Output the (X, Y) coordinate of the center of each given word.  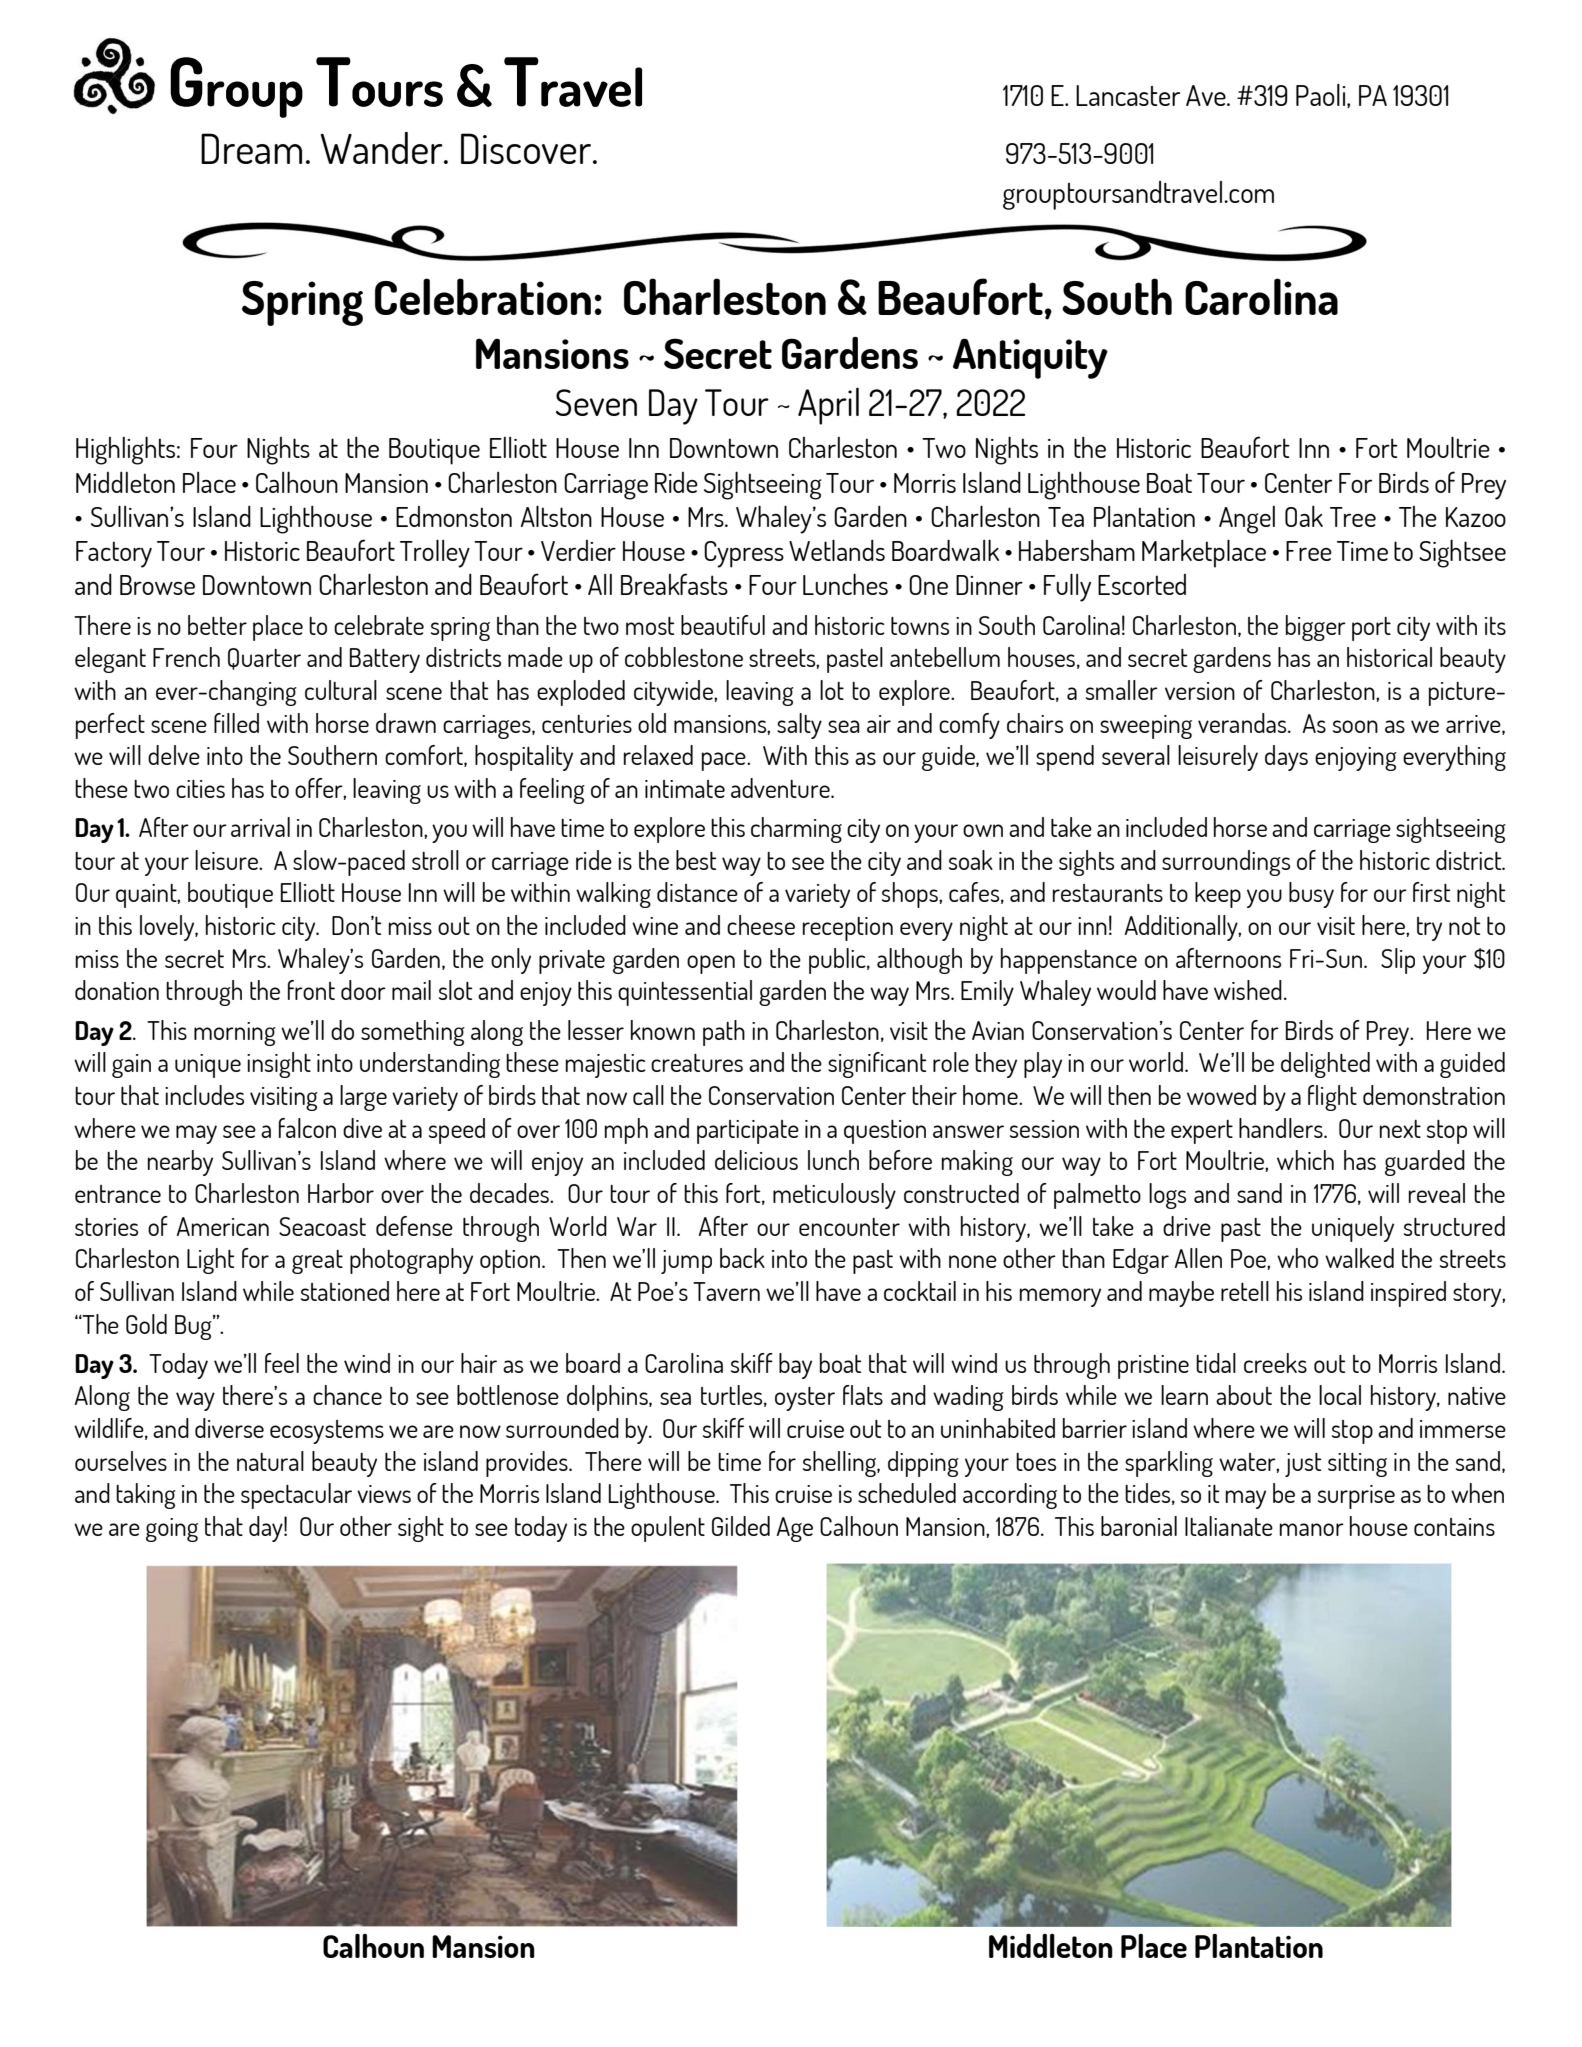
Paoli (1322, 96)
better (217, 625)
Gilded (741, 1526)
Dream (251, 148)
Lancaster (1128, 95)
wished (1248, 990)
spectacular (296, 1496)
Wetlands (837, 550)
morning (235, 1034)
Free (1309, 551)
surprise (1356, 1497)
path (724, 1033)
